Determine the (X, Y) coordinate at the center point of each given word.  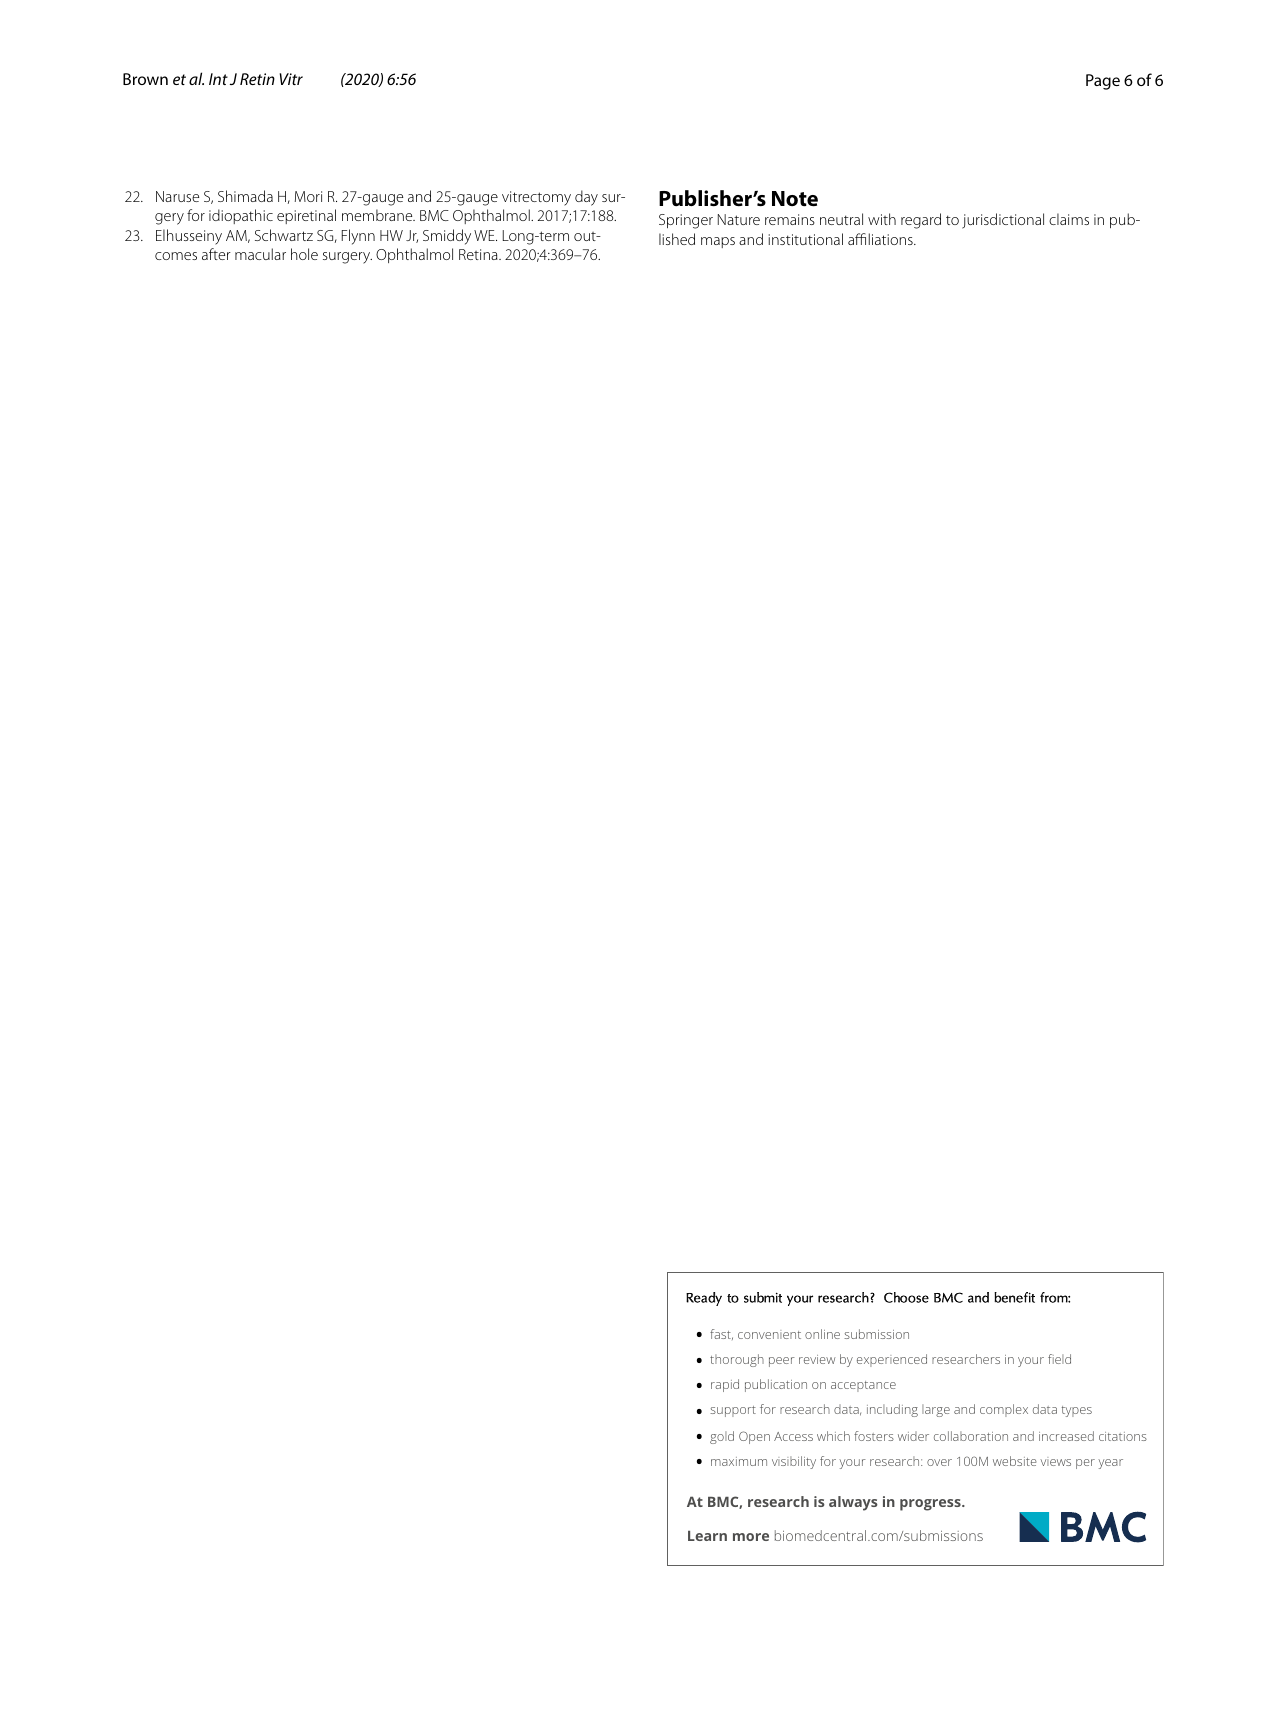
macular (260, 254)
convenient (769, 1334)
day (586, 198)
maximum (739, 1461)
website (1015, 1461)
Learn (707, 1536)
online (822, 1334)
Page (1103, 82)
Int (218, 79)
